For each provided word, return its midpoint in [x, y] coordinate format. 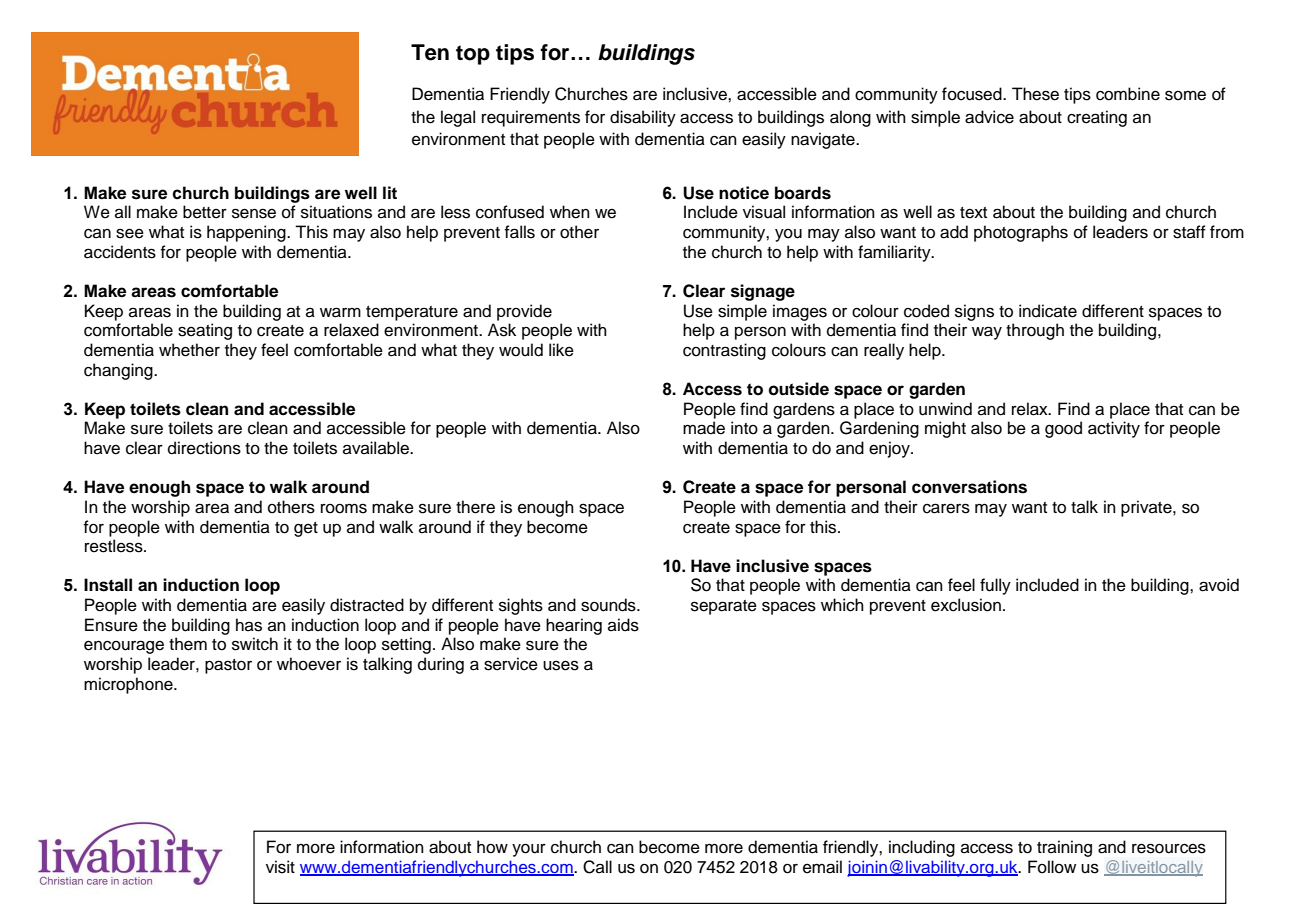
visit [280, 867]
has [249, 625]
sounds [609, 605]
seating [205, 331]
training [1064, 848]
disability [643, 118]
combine [1128, 94]
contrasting [724, 351]
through [1035, 331]
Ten [430, 52]
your [529, 850]
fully [995, 586]
